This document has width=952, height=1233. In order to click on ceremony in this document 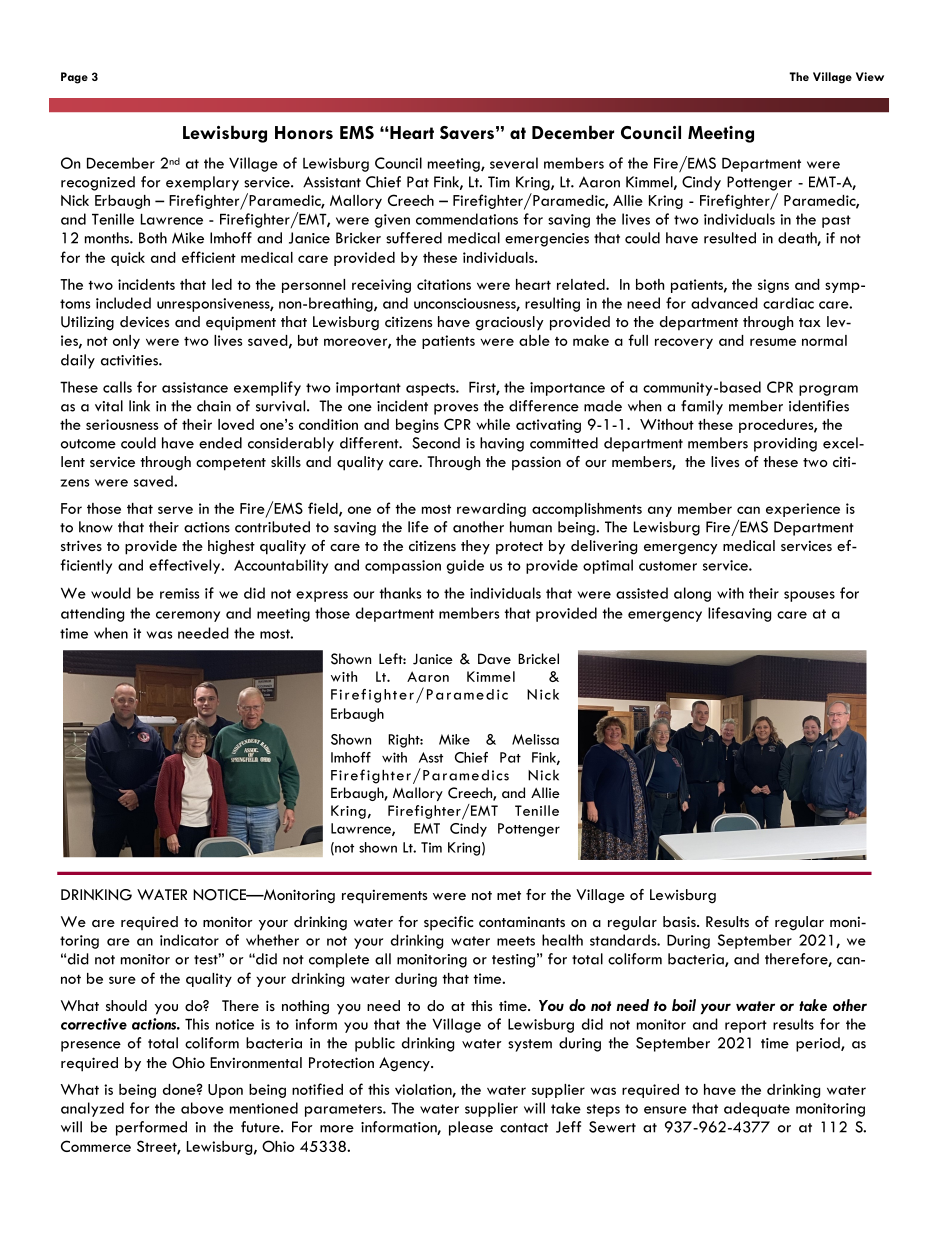, I will do `click(188, 616)`.
